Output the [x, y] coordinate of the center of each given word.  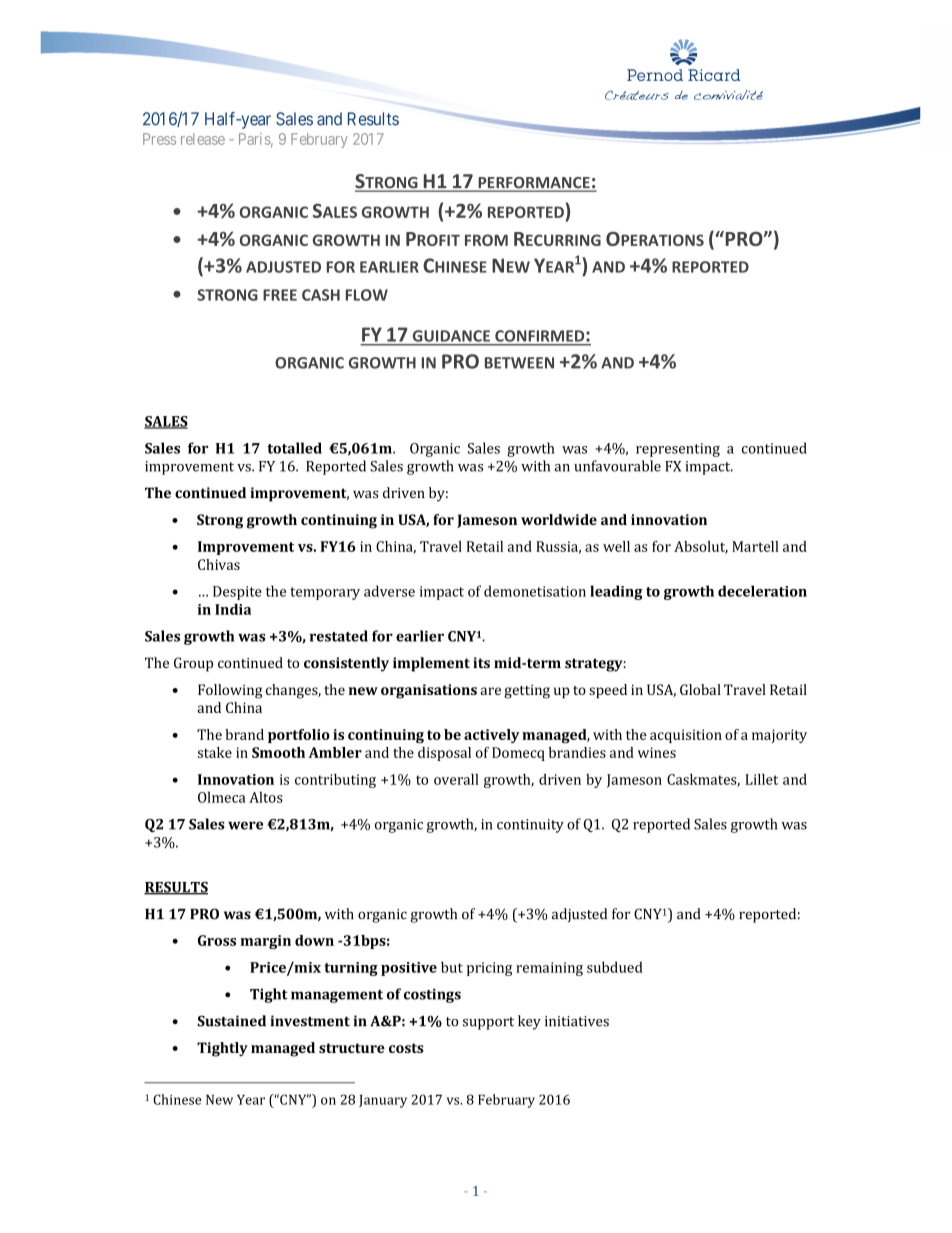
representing [678, 450]
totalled [294, 448]
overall [456, 779]
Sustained [231, 1021]
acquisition [686, 736]
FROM [486, 240]
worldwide [559, 519]
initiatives [577, 1021]
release [203, 139]
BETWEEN [519, 363]
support [488, 1023]
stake [215, 752]
